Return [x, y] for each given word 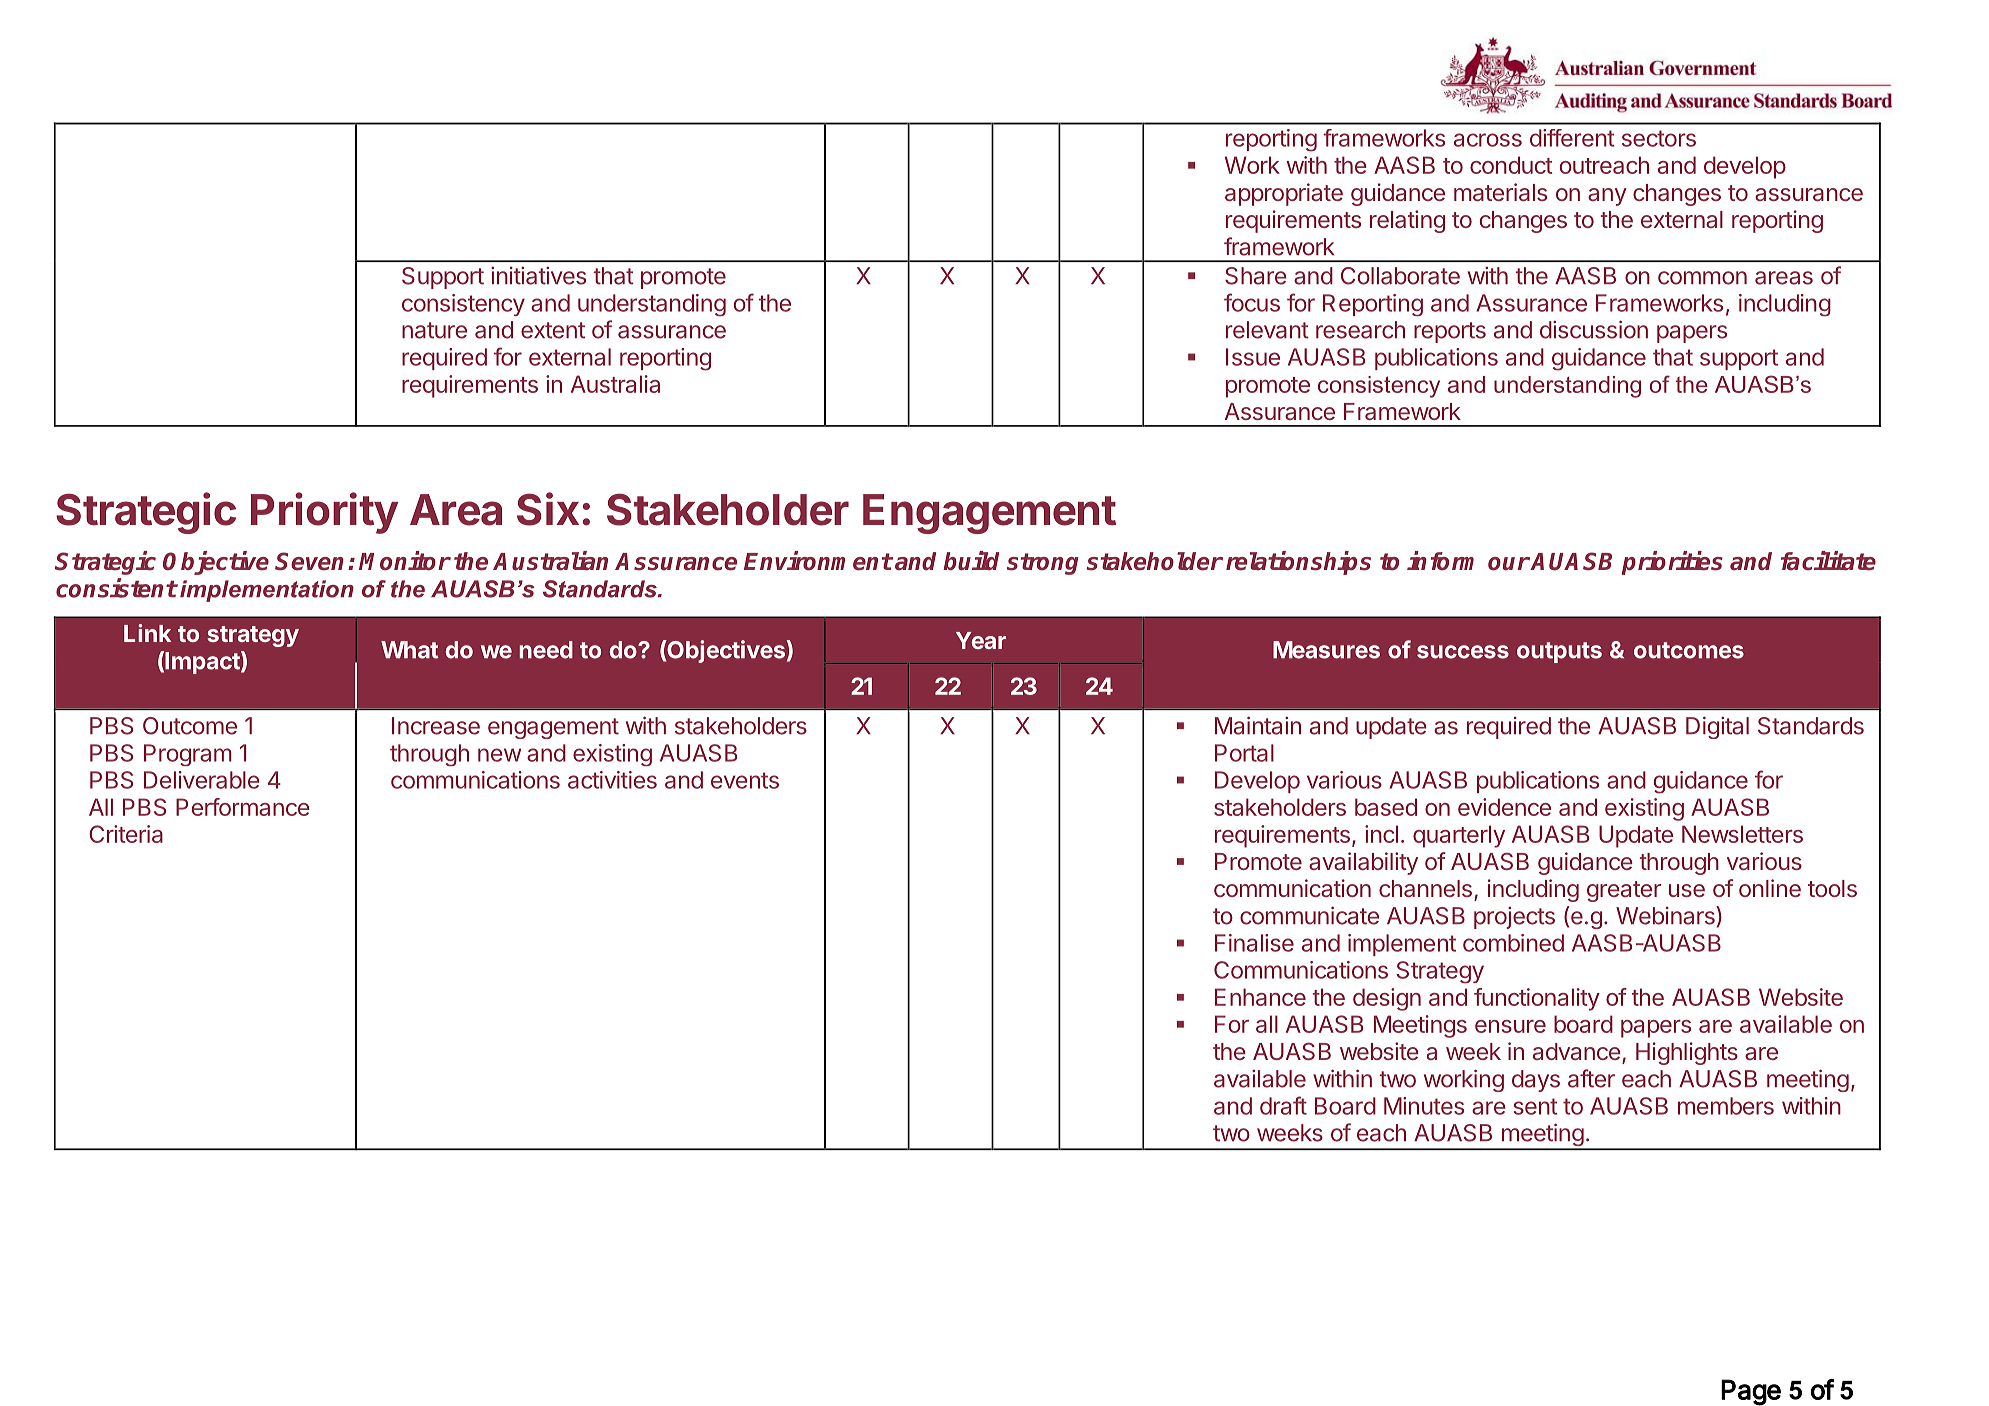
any [1607, 197]
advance [1577, 1051]
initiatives [538, 276]
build [971, 561]
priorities [1672, 563]
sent [1535, 1106]
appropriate [1284, 194]
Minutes [1424, 1106]
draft [1283, 1105]
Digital [1717, 727]
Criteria [126, 834]
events [745, 780]
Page [1751, 1392]
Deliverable [202, 780]
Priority [324, 513]
